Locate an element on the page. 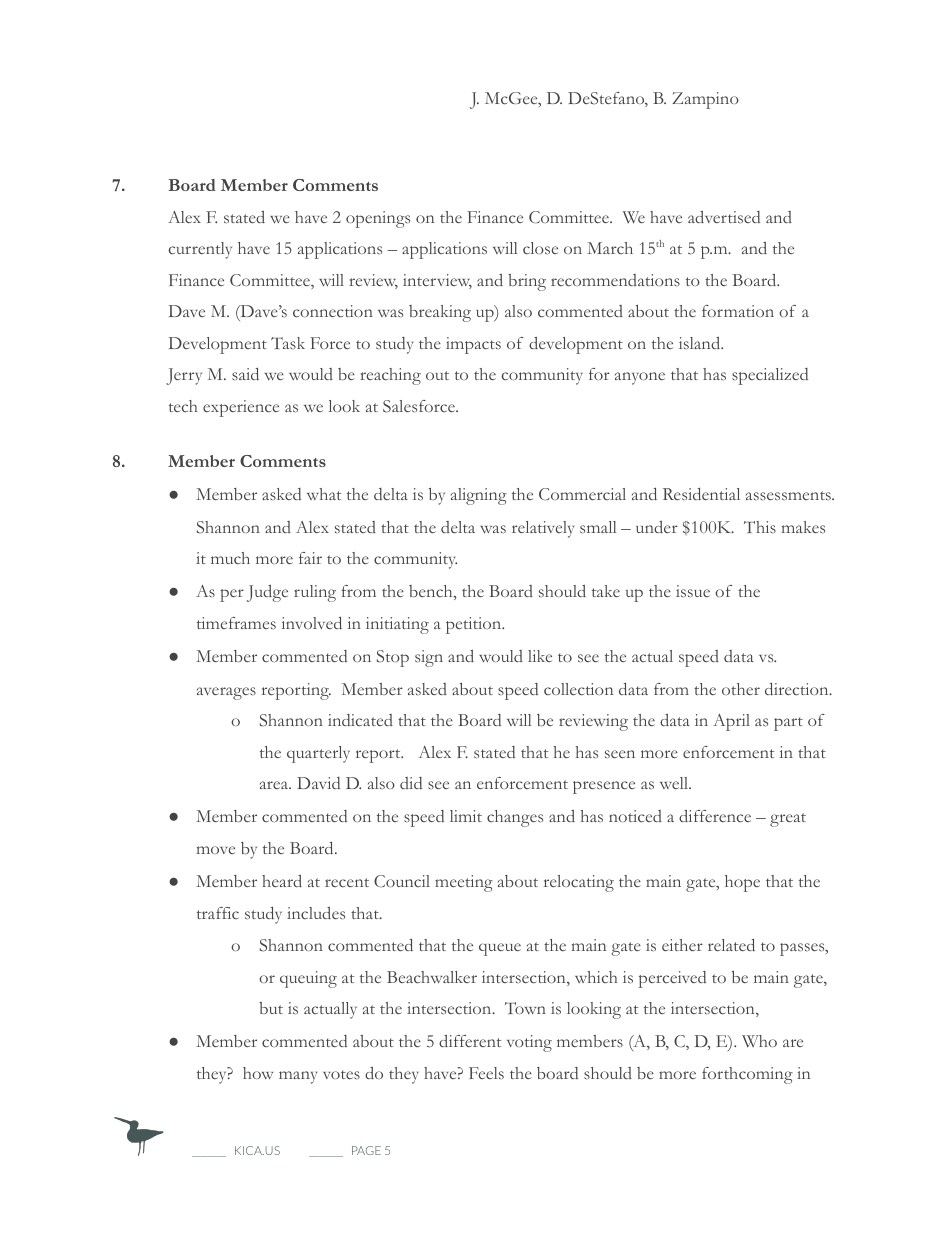 This document has width=952, height=1233. how is located at coordinates (258, 1073).
